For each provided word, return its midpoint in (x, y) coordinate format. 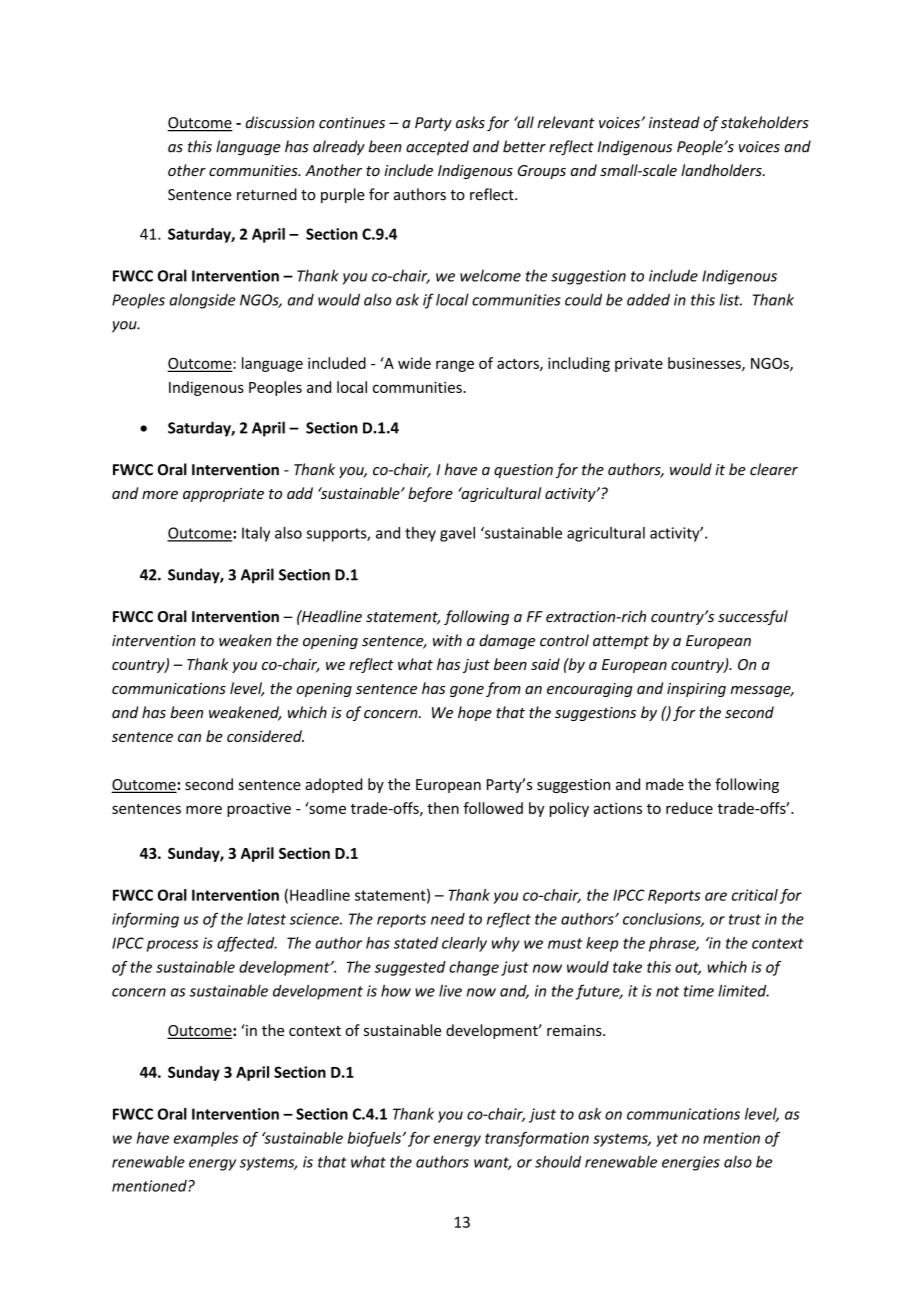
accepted (437, 147)
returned (267, 194)
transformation (537, 1139)
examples (206, 1139)
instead (674, 122)
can (189, 738)
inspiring (696, 690)
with (447, 640)
